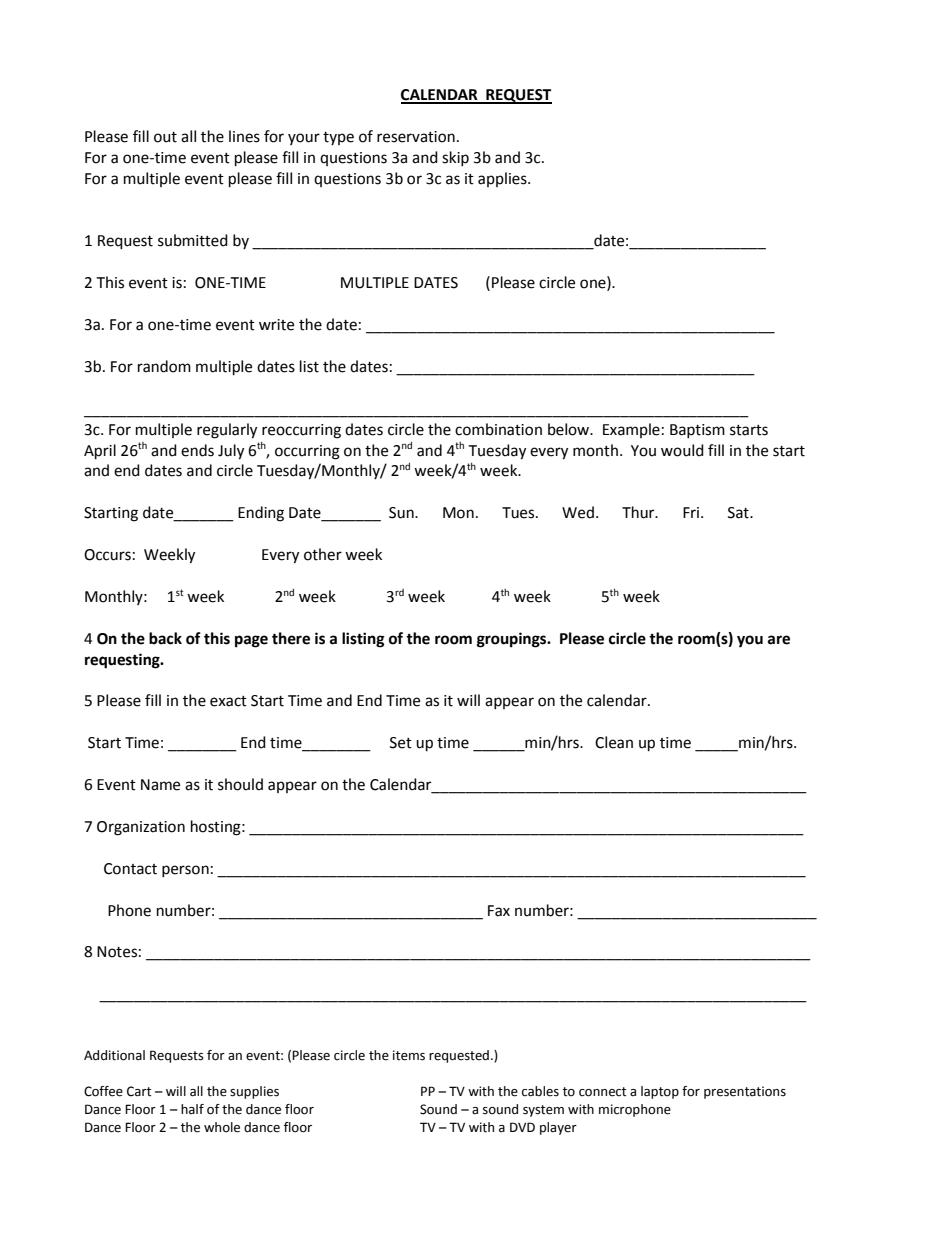  Describe the element at coordinates (165, 137) in the screenshot. I see `out` at that location.
